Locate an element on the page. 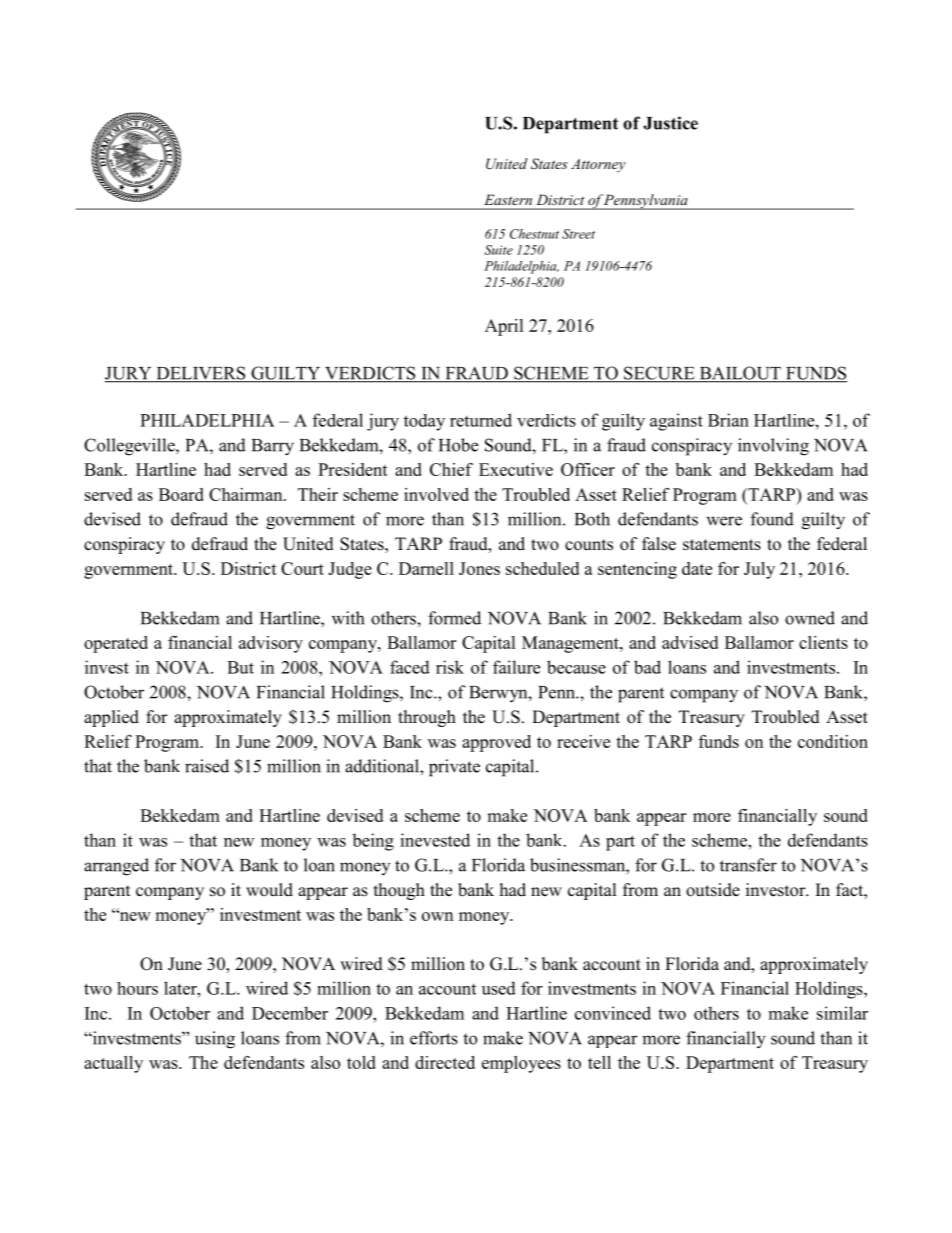  Attorney is located at coordinates (598, 165).
